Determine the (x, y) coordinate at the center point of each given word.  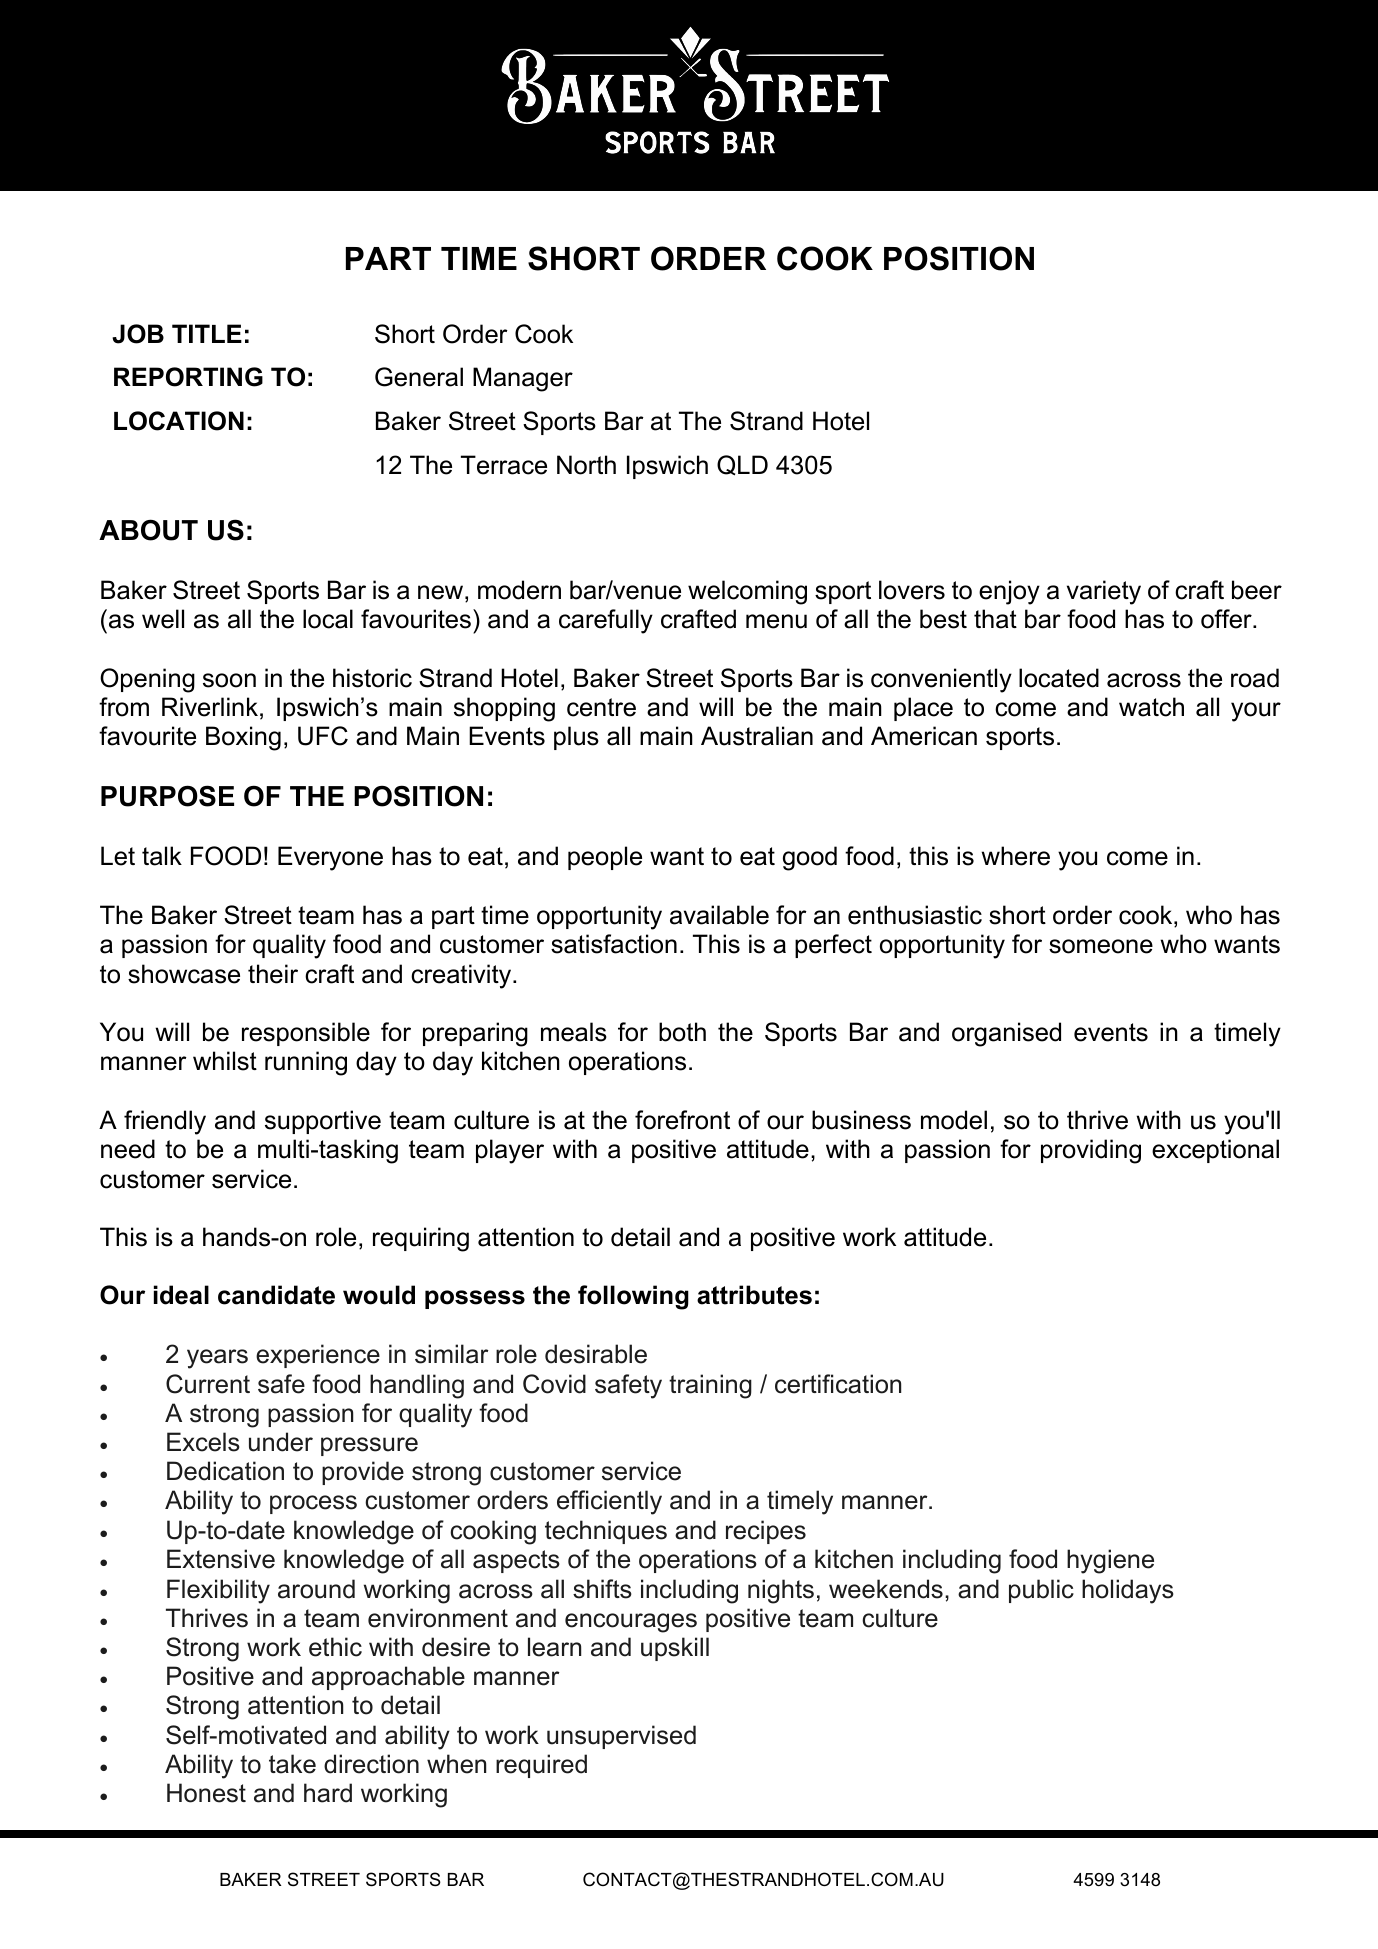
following (633, 1297)
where (1015, 856)
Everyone (330, 858)
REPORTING (188, 377)
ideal (181, 1295)
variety (1104, 592)
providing (1091, 1151)
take (292, 1764)
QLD (742, 465)
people (605, 858)
